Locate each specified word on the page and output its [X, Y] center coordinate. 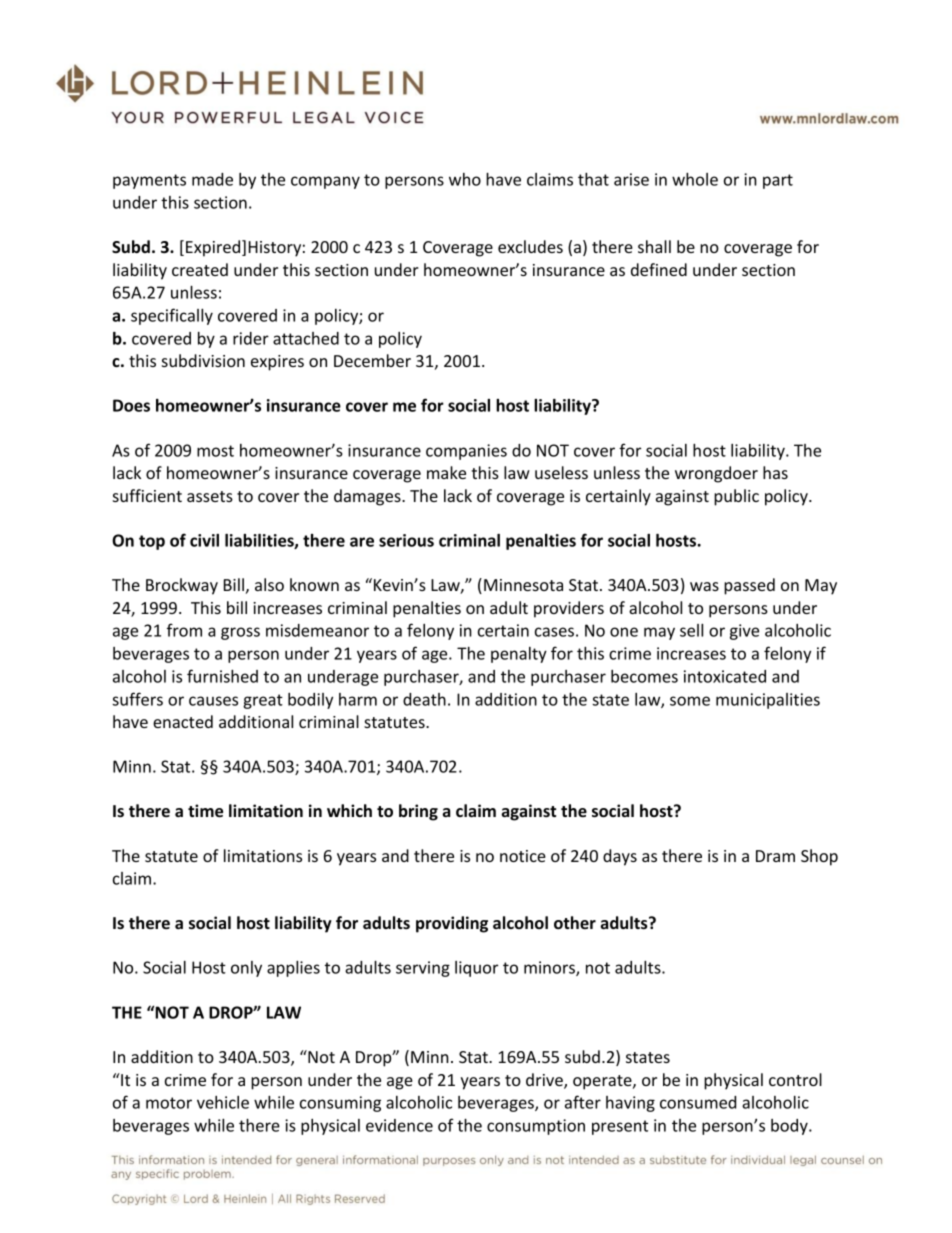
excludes [530, 246]
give [744, 632]
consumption [536, 1127]
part [778, 181]
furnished [222, 676]
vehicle [223, 1102]
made [212, 179]
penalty [519, 655]
